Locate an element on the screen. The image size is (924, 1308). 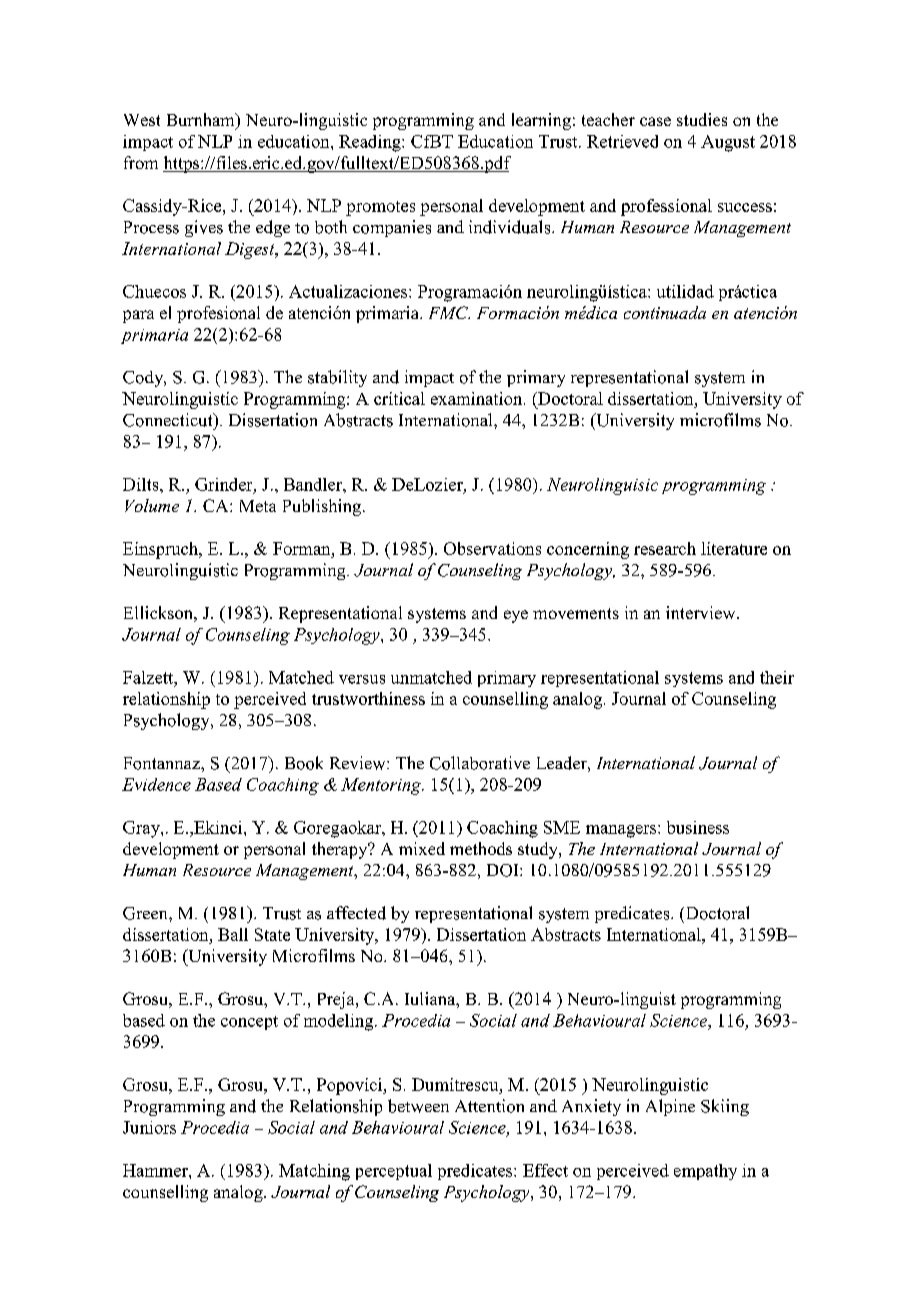
Connecticut is located at coordinates (169, 420).
